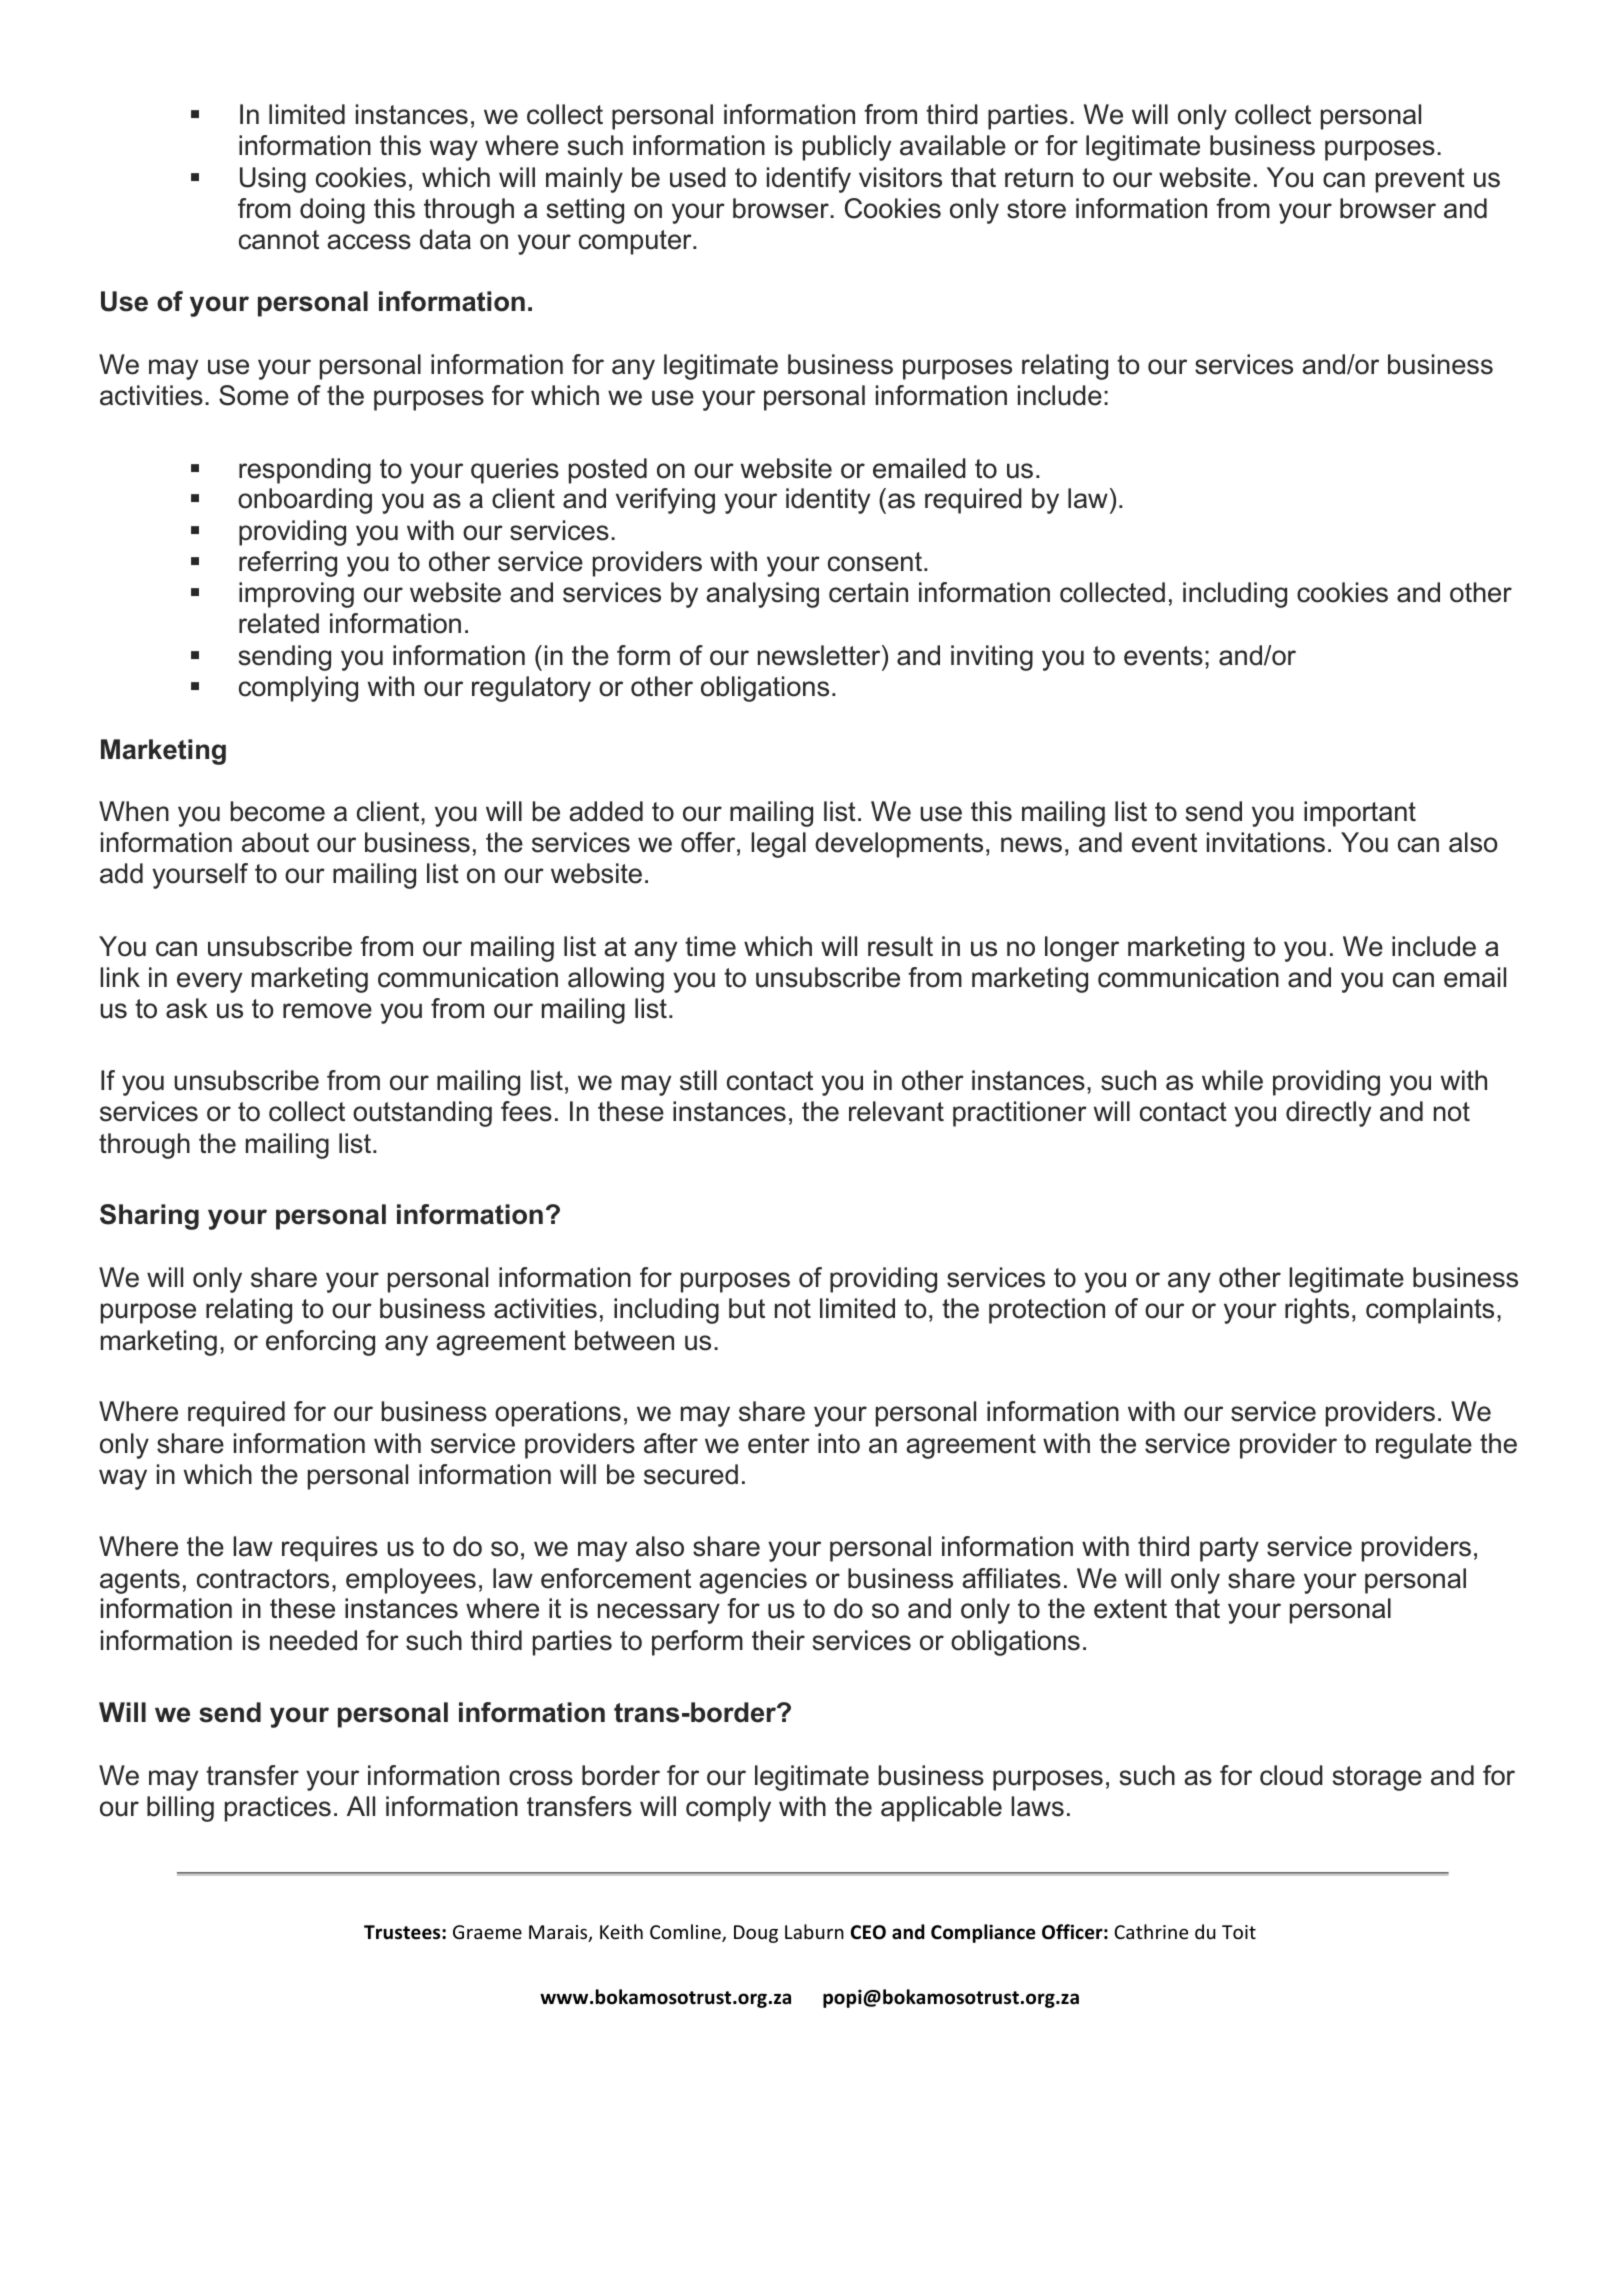  I want to click on practices, so click(278, 1809).
